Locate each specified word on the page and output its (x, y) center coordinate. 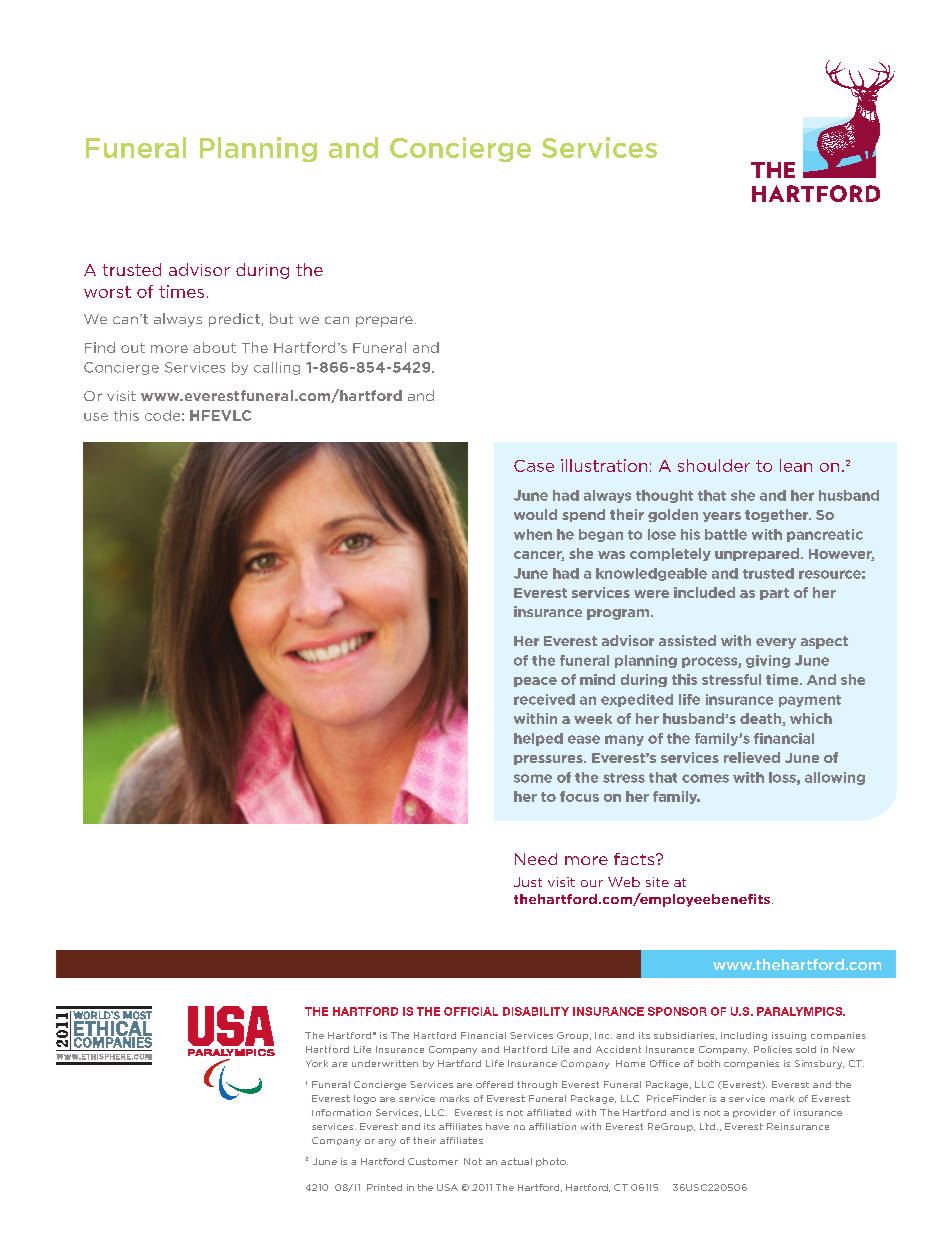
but (281, 318)
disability (536, 1011)
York (317, 1063)
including (744, 1036)
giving (768, 661)
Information (341, 1112)
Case (534, 466)
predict (234, 320)
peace (535, 682)
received (544, 699)
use (96, 417)
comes (705, 778)
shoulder (714, 465)
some (533, 778)
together (778, 515)
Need (536, 859)
